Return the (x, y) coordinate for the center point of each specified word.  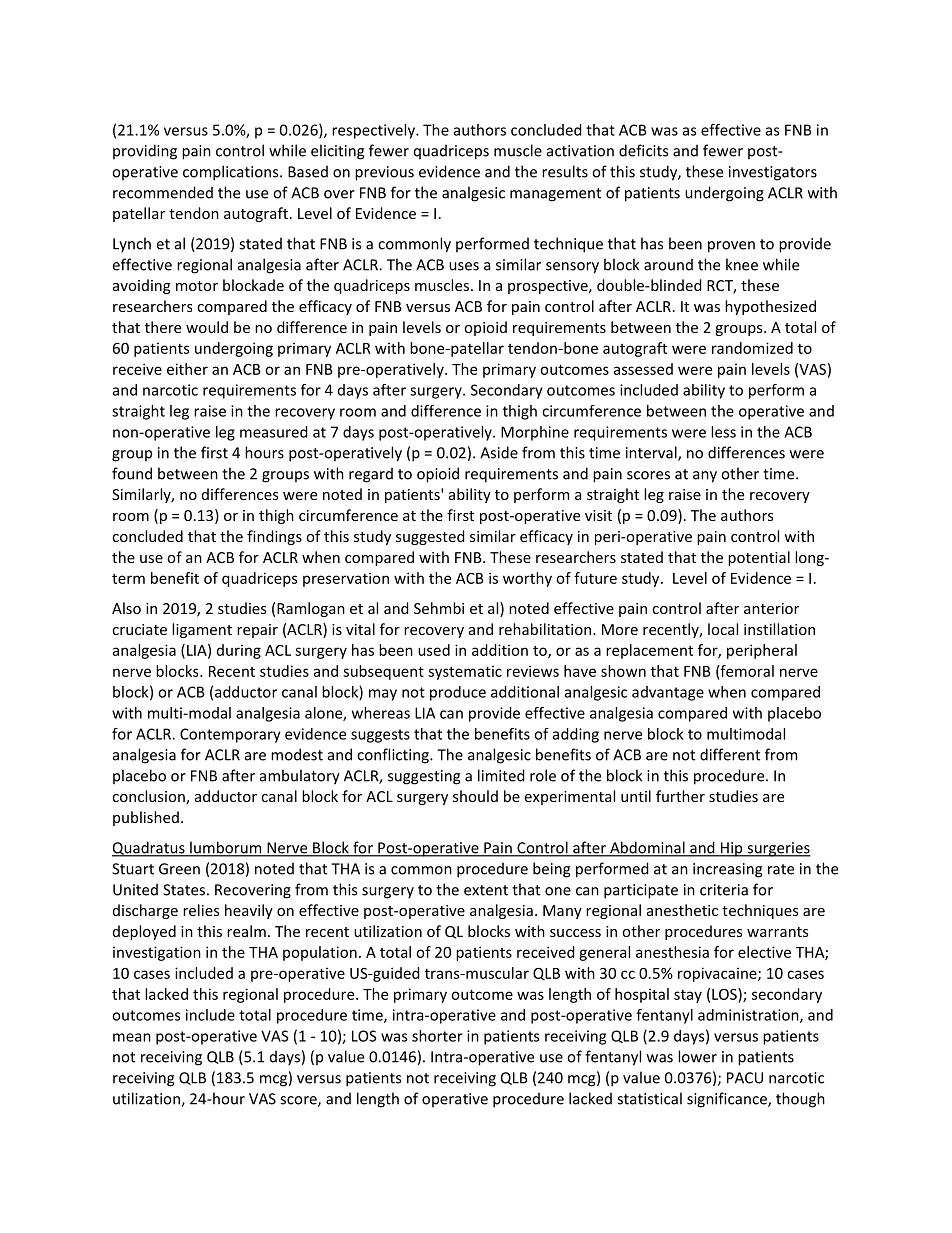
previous (384, 173)
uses (464, 266)
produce (458, 693)
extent (486, 890)
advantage (668, 693)
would (207, 327)
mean (132, 1037)
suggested (430, 537)
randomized (752, 348)
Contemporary (230, 735)
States (184, 890)
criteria (724, 890)
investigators (773, 173)
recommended (163, 192)
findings (274, 537)
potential (759, 558)
